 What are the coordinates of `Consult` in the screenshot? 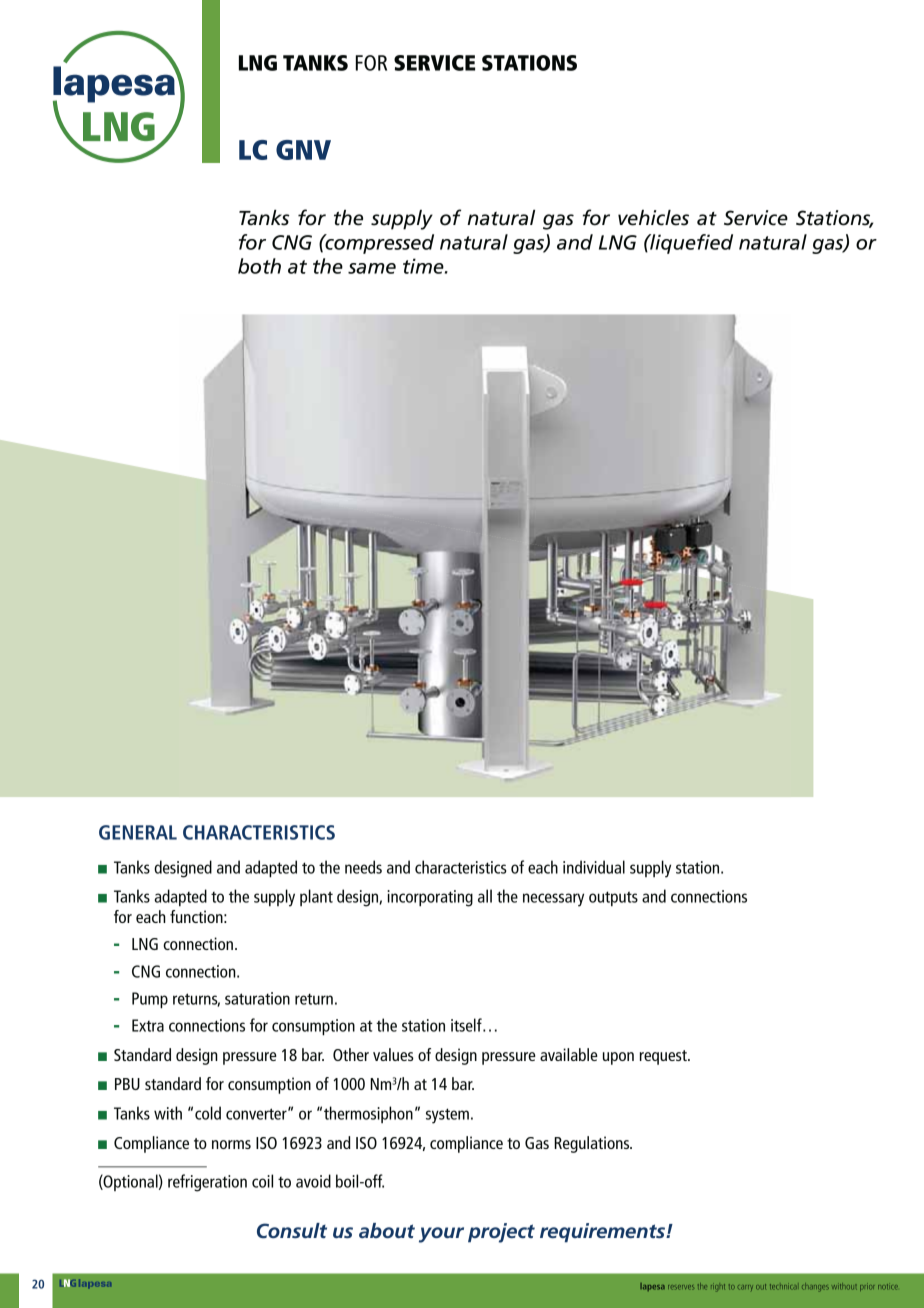 It's located at (292, 1230).
